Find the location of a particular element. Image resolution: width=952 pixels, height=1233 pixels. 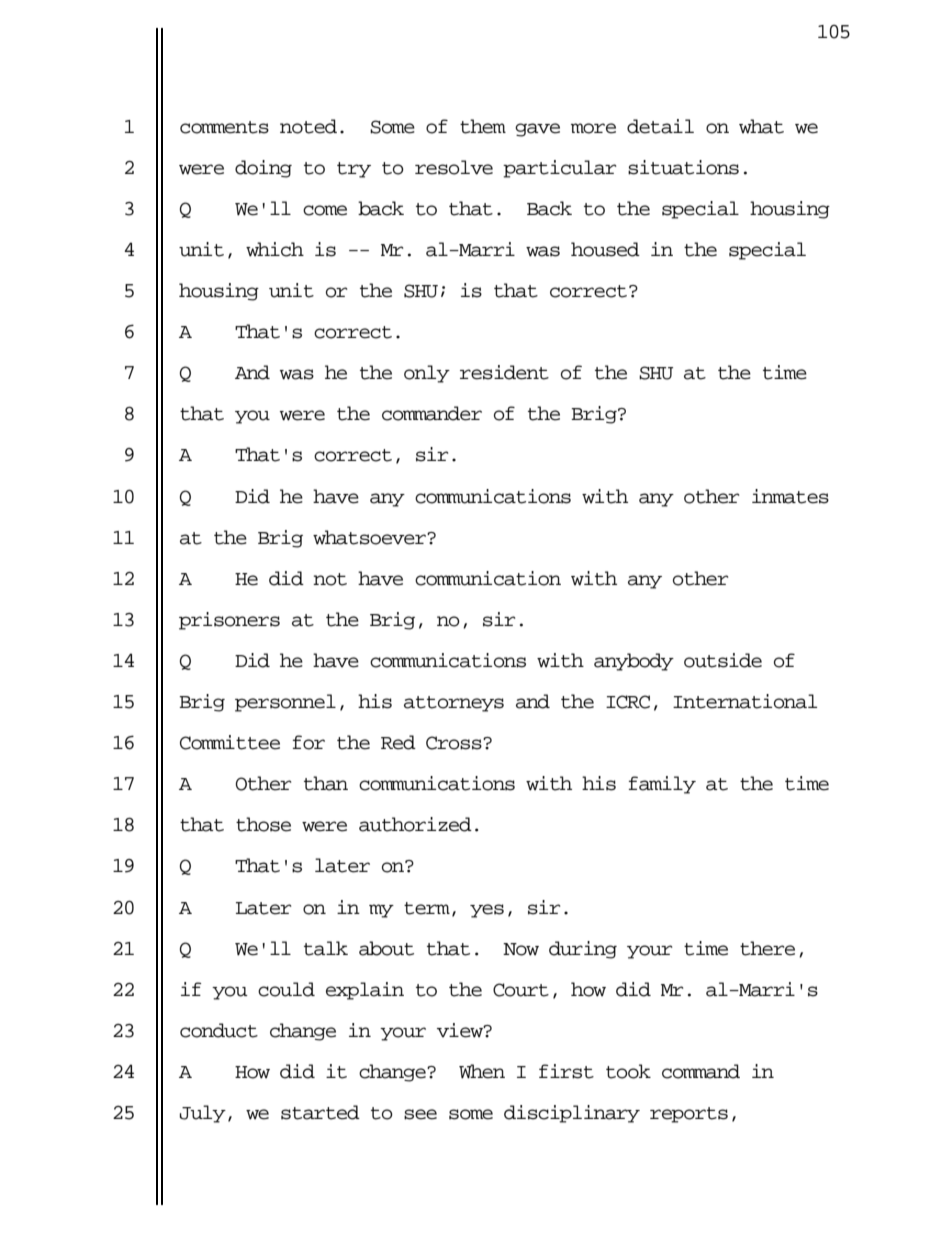

attorneys is located at coordinates (454, 704).
